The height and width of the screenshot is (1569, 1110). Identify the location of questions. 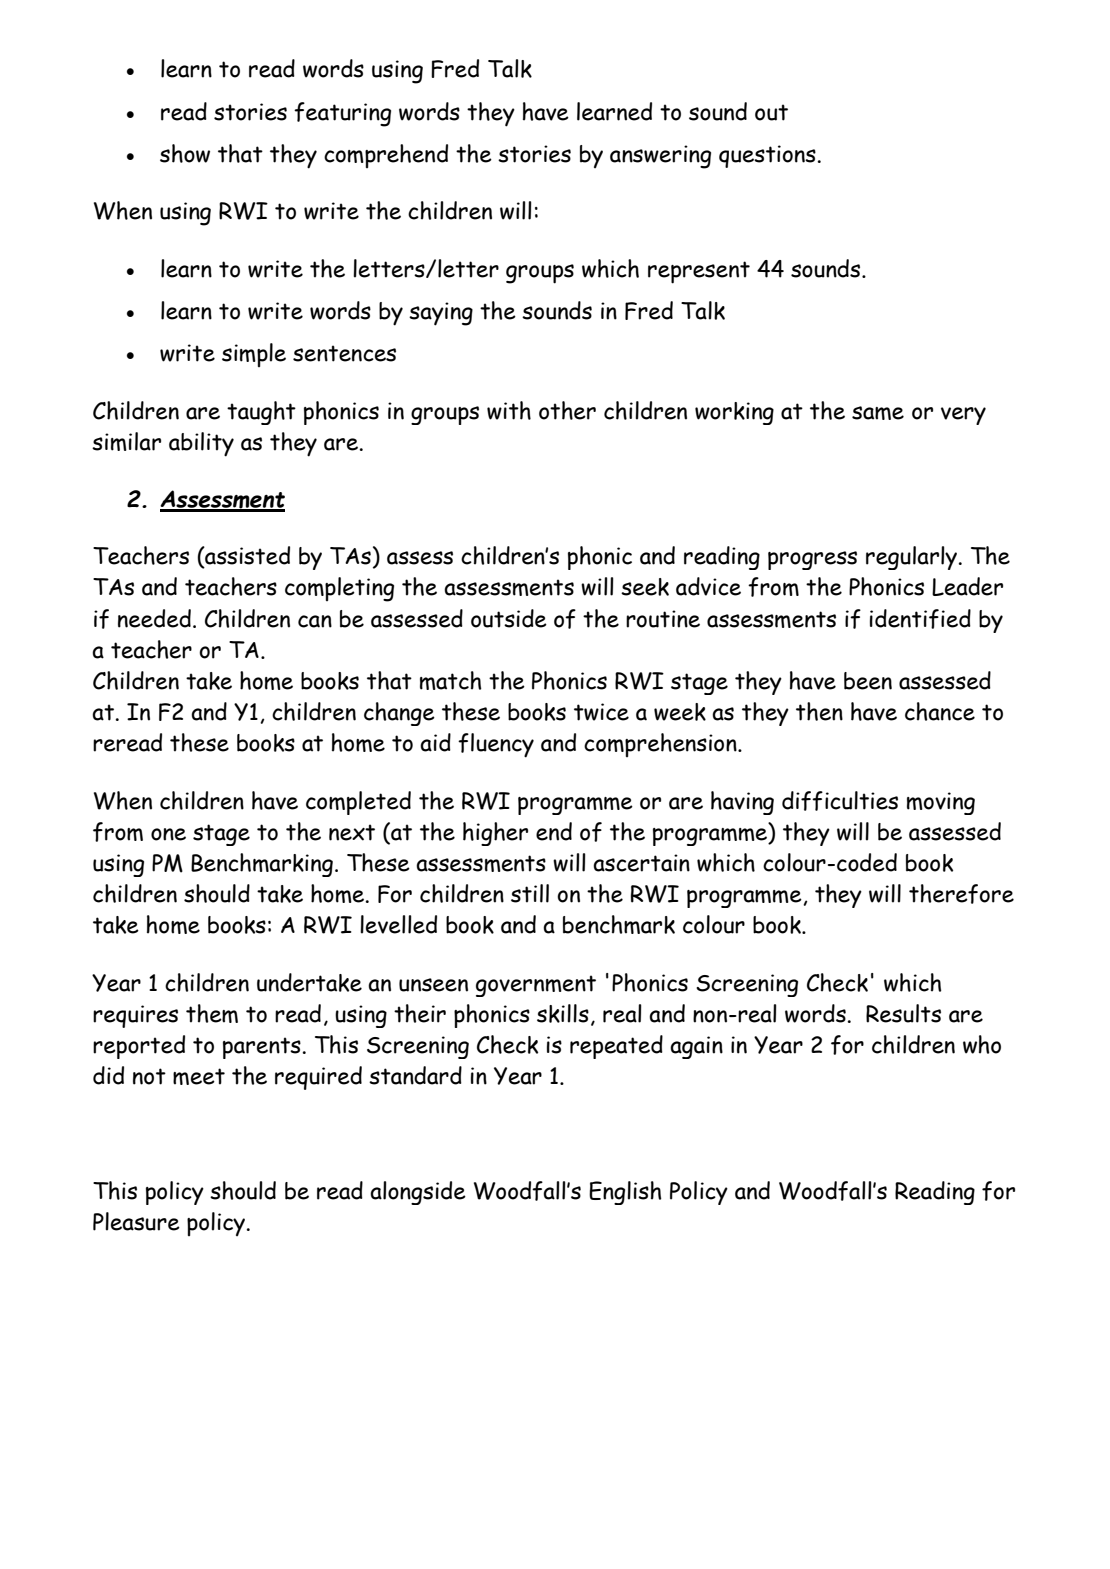
(767, 156).
